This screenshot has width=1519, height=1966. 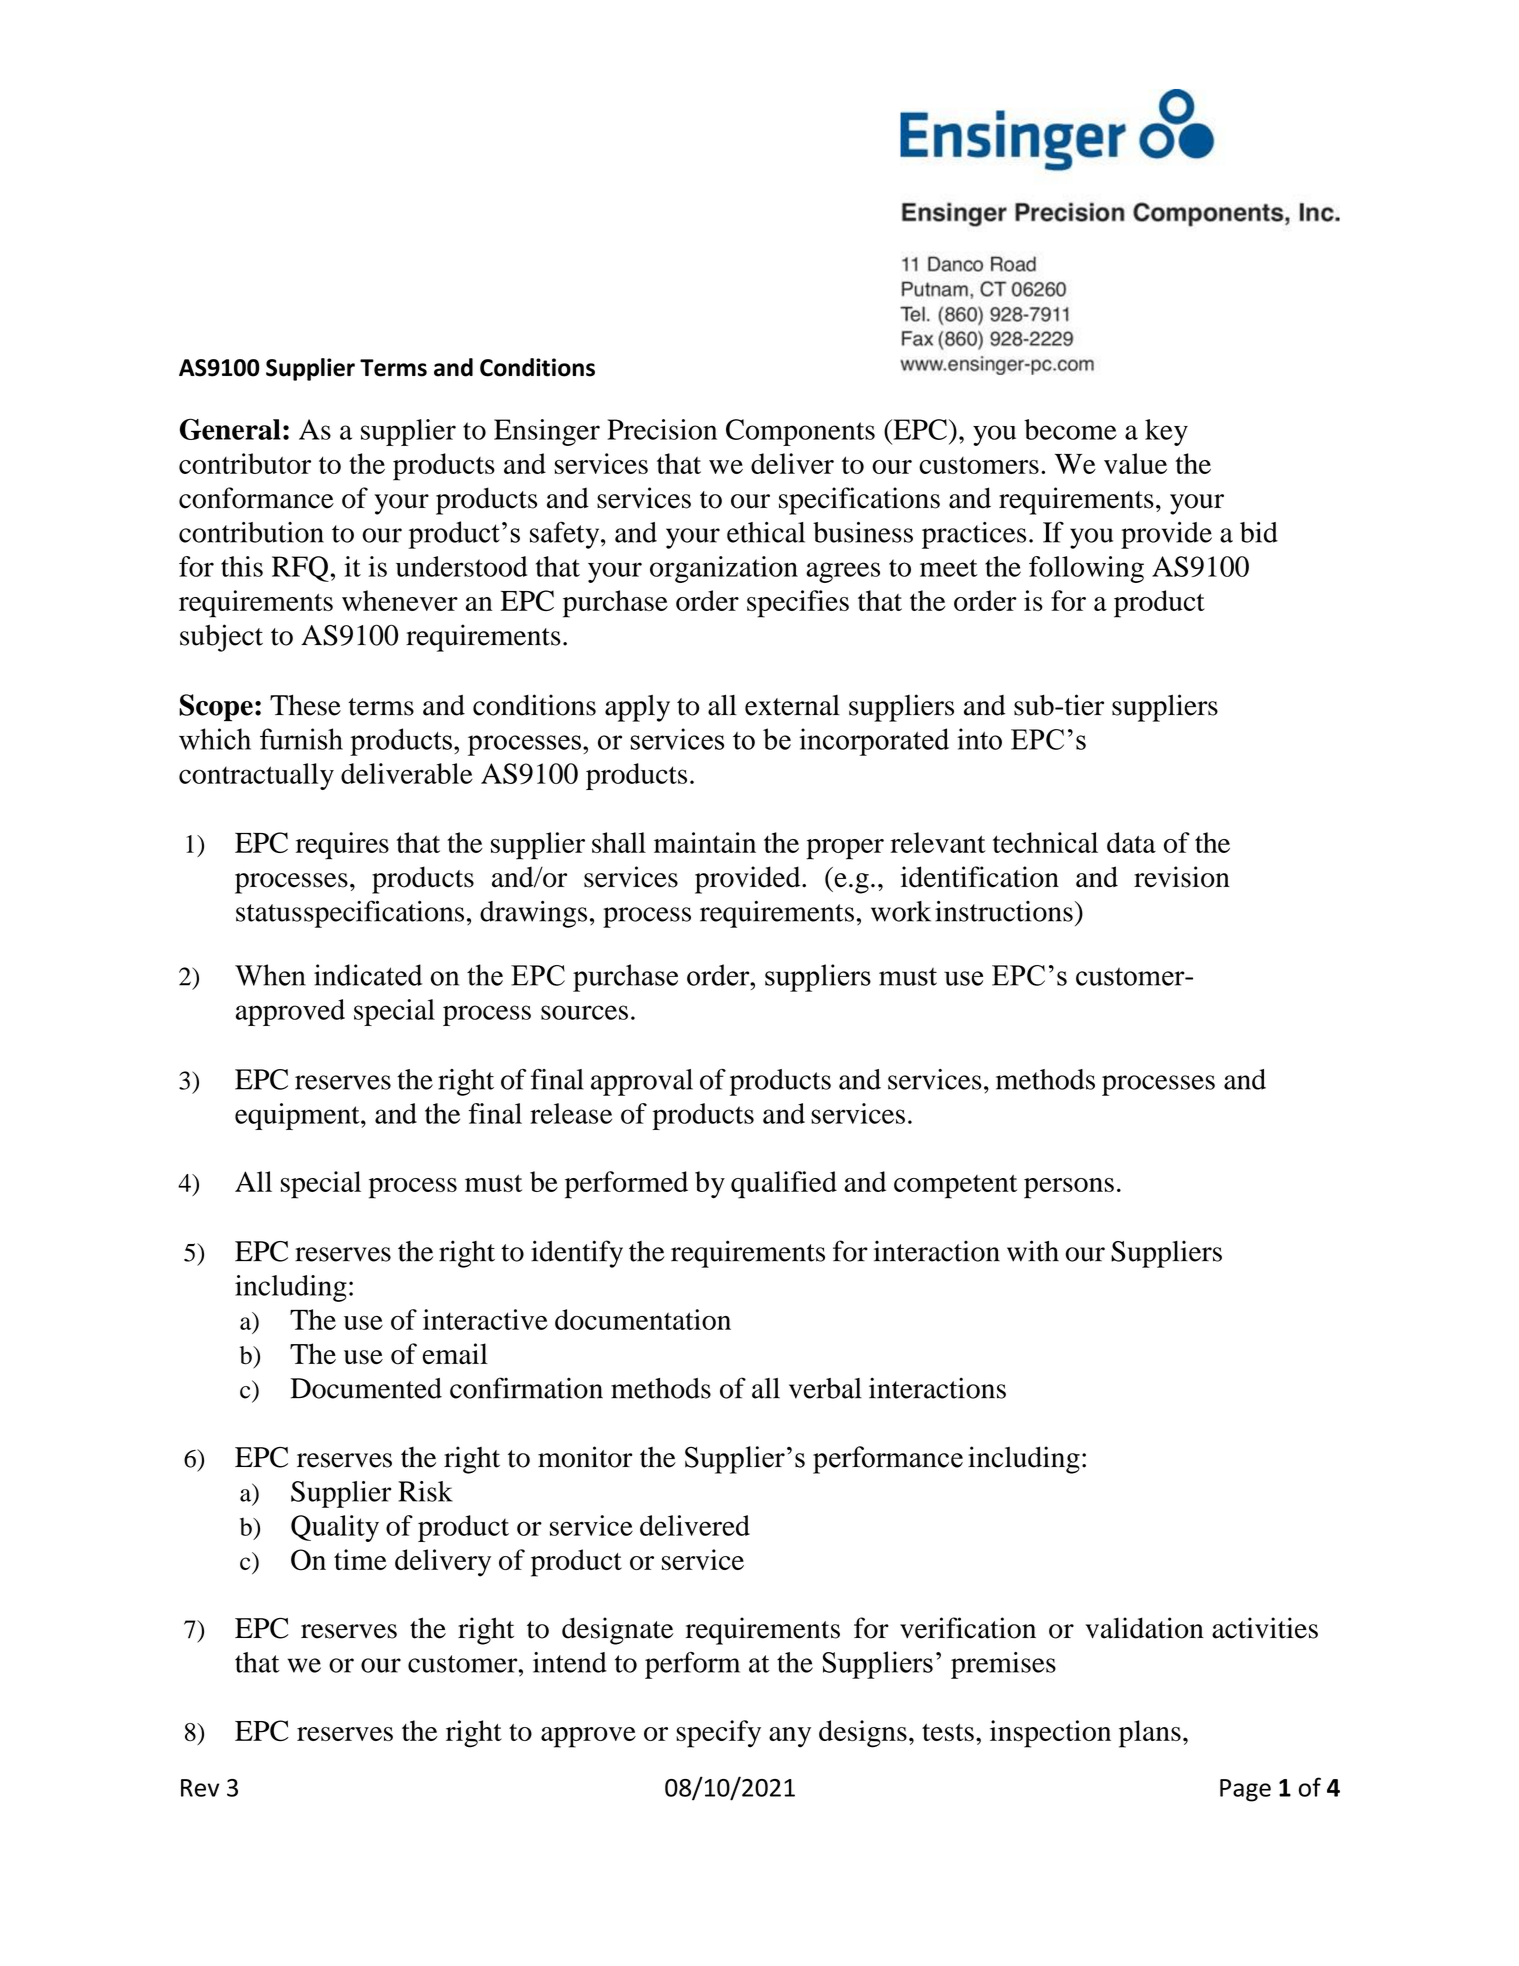 What do you see at coordinates (705, 842) in the screenshot?
I see `maintain` at bounding box center [705, 842].
